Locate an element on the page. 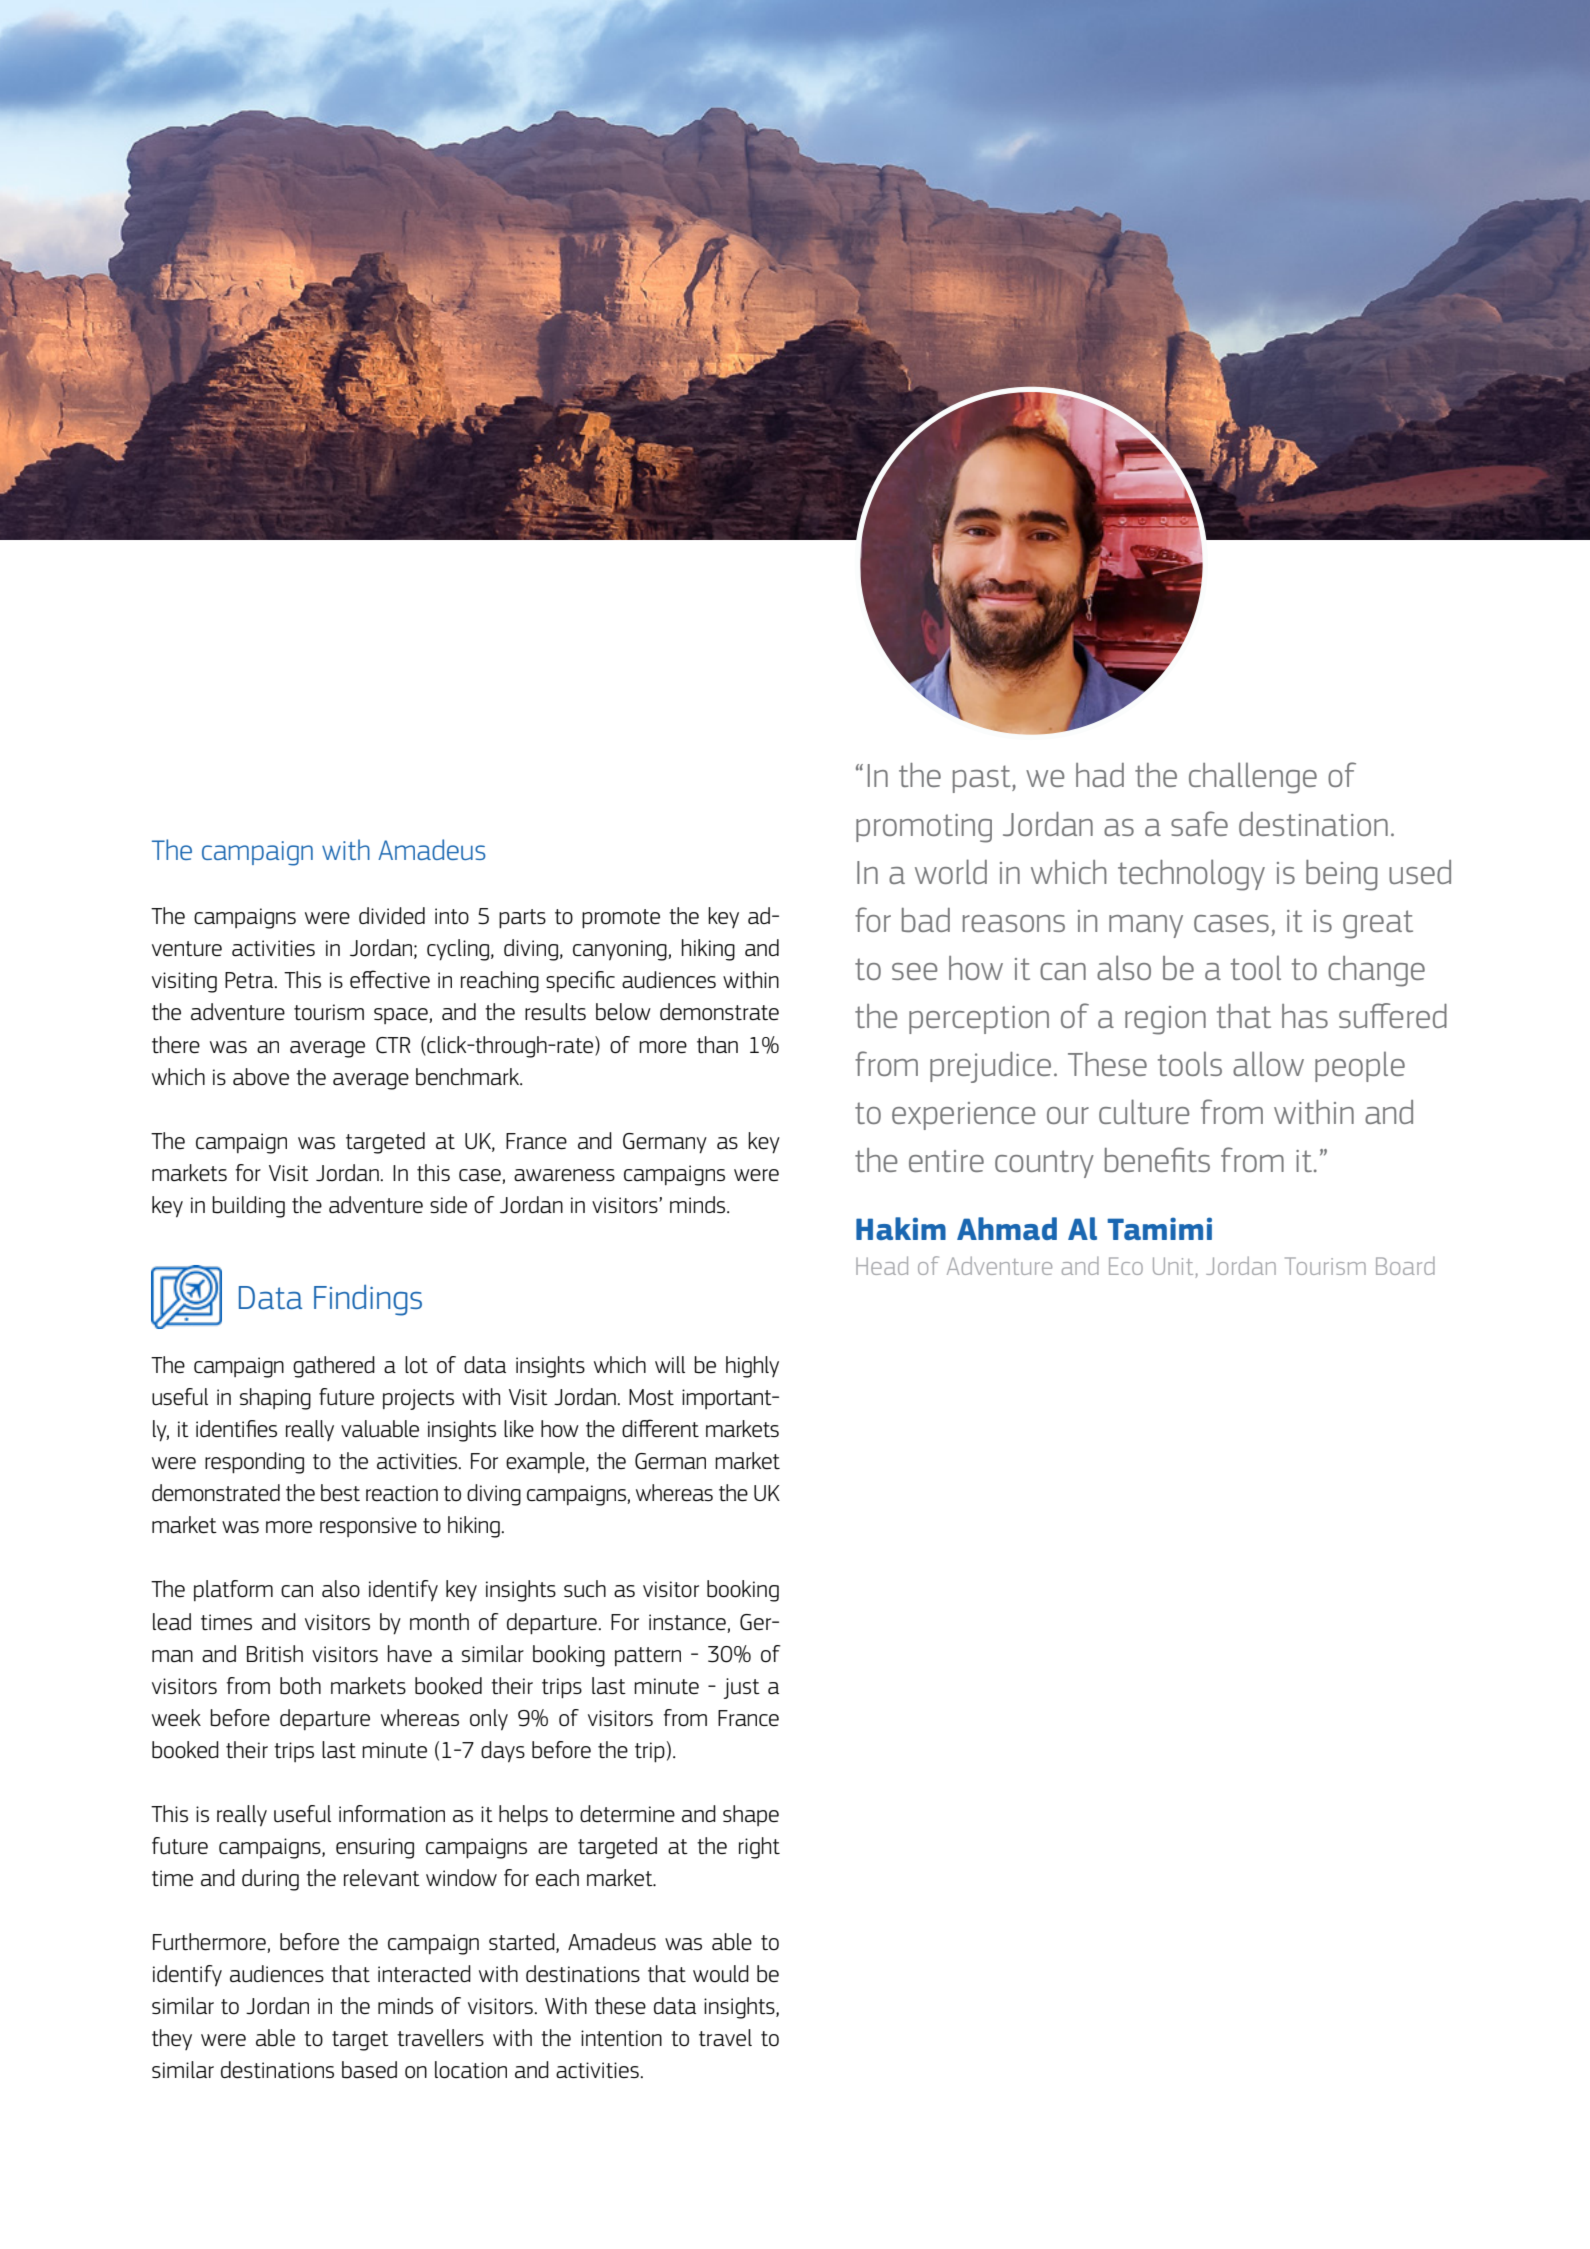 The height and width of the page is (2249, 1590). highly is located at coordinates (752, 1367).
